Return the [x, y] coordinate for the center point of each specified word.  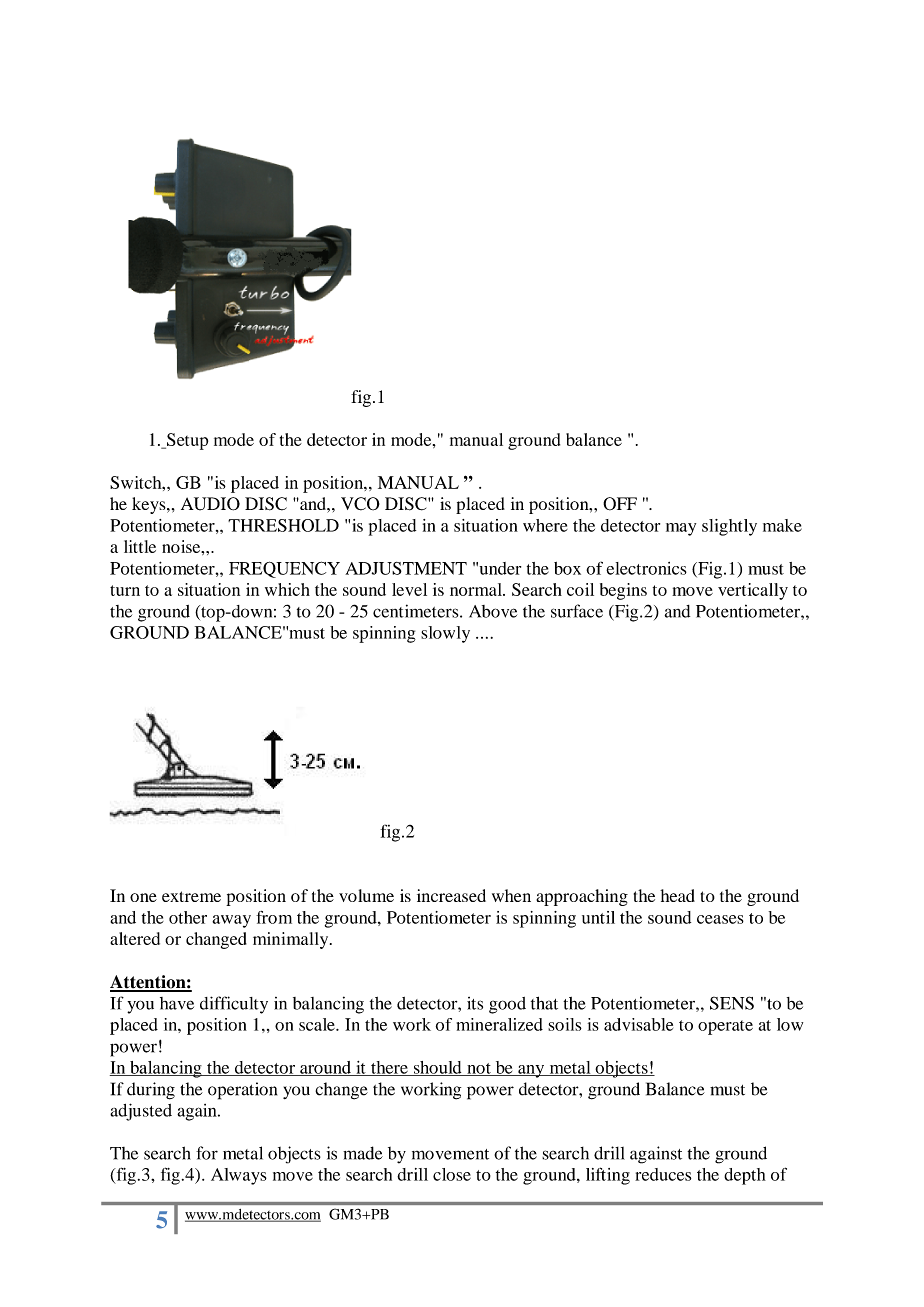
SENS [732, 1003]
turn [125, 590]
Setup [186, 441]
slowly [445, 634]
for [207, 1153]
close [452, 1174]
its [475, 1003]
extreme [191, 896]
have [177, 1003]
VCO [360, 504]
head [677, 895]
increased [451, 895]
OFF [620, 504]
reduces [663, 1174]
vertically [753, 591]
